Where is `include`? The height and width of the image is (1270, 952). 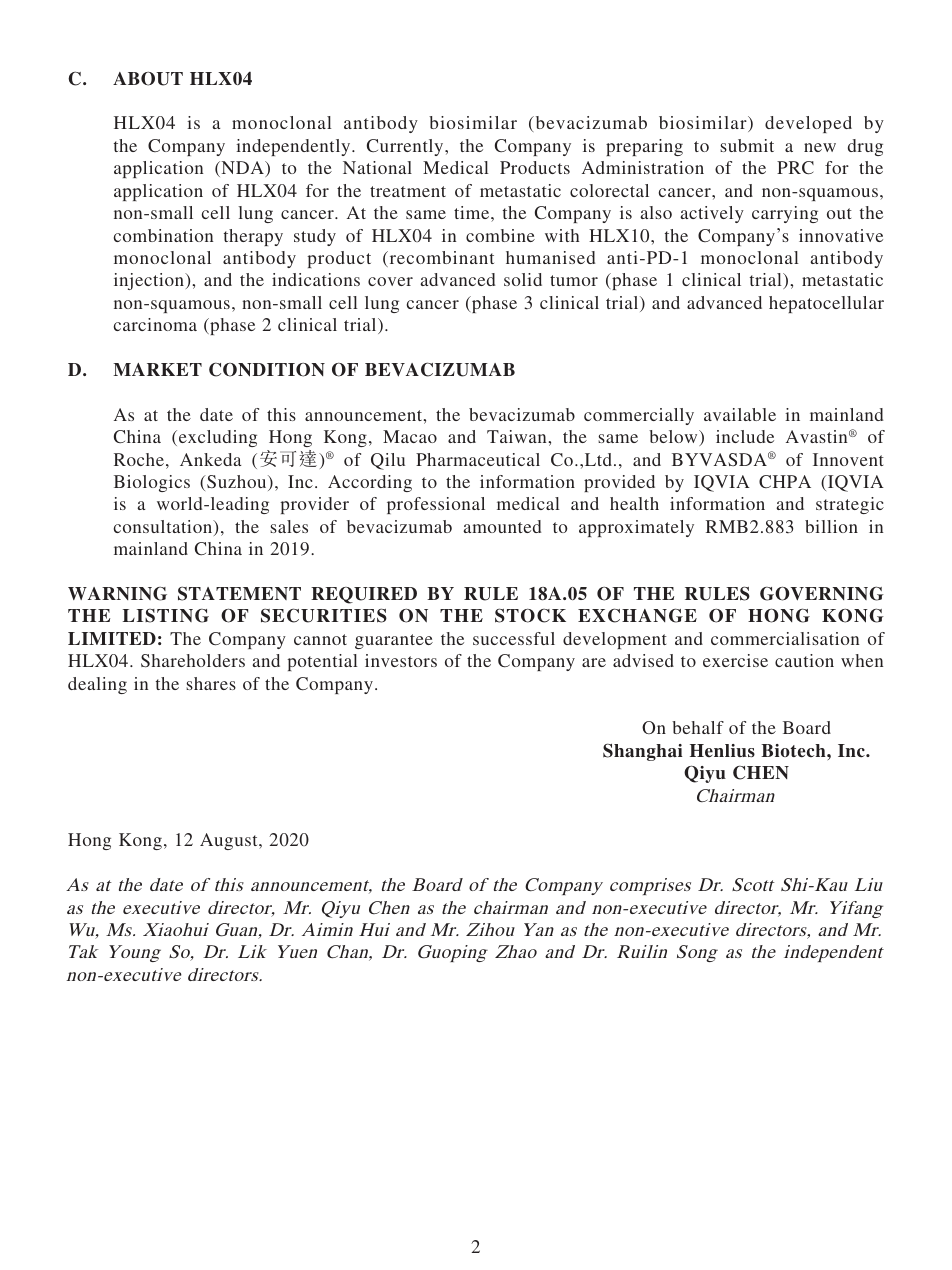
include is located at coordinates (745, 436).
